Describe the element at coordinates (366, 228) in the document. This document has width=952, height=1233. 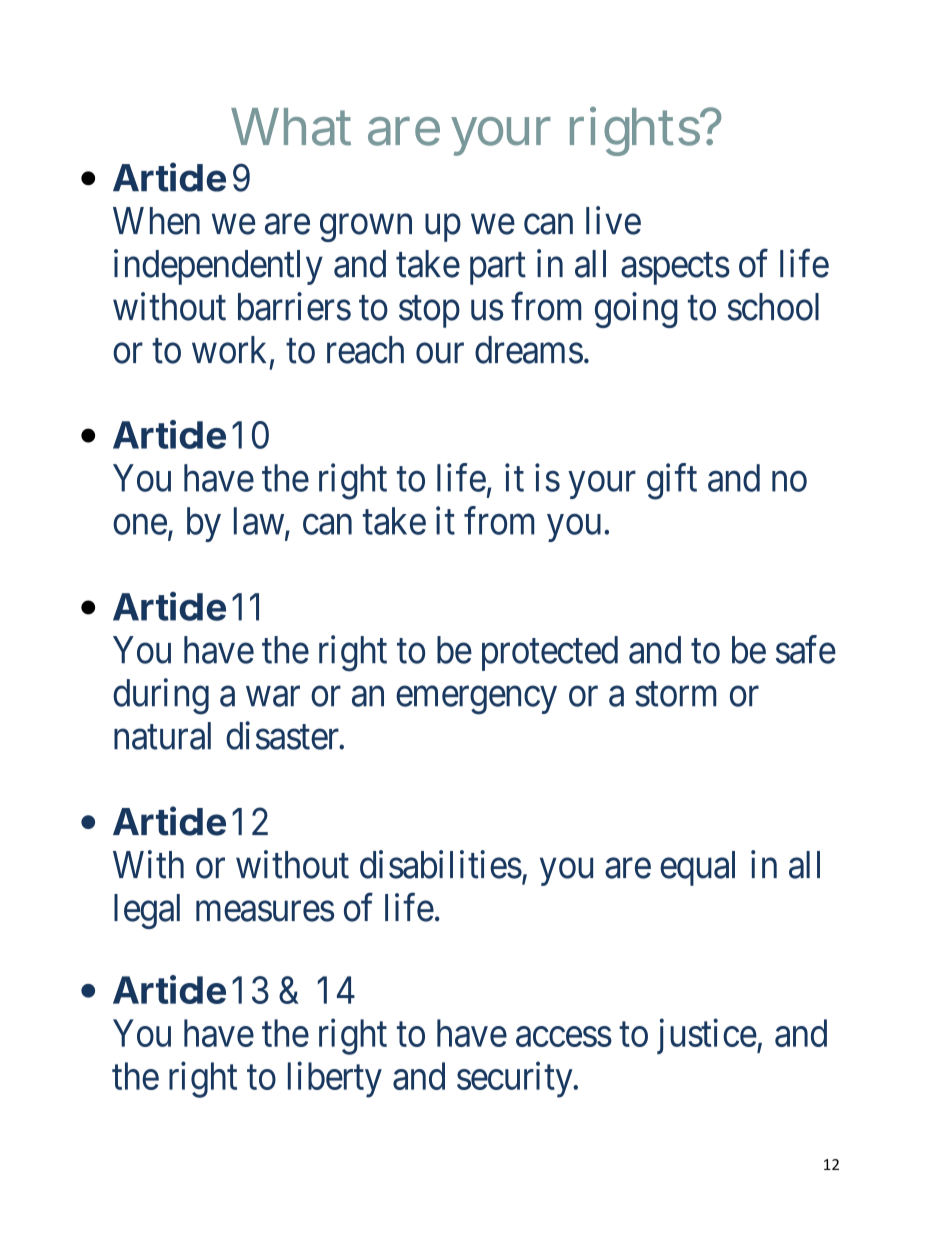
I see `grown` at that location.
